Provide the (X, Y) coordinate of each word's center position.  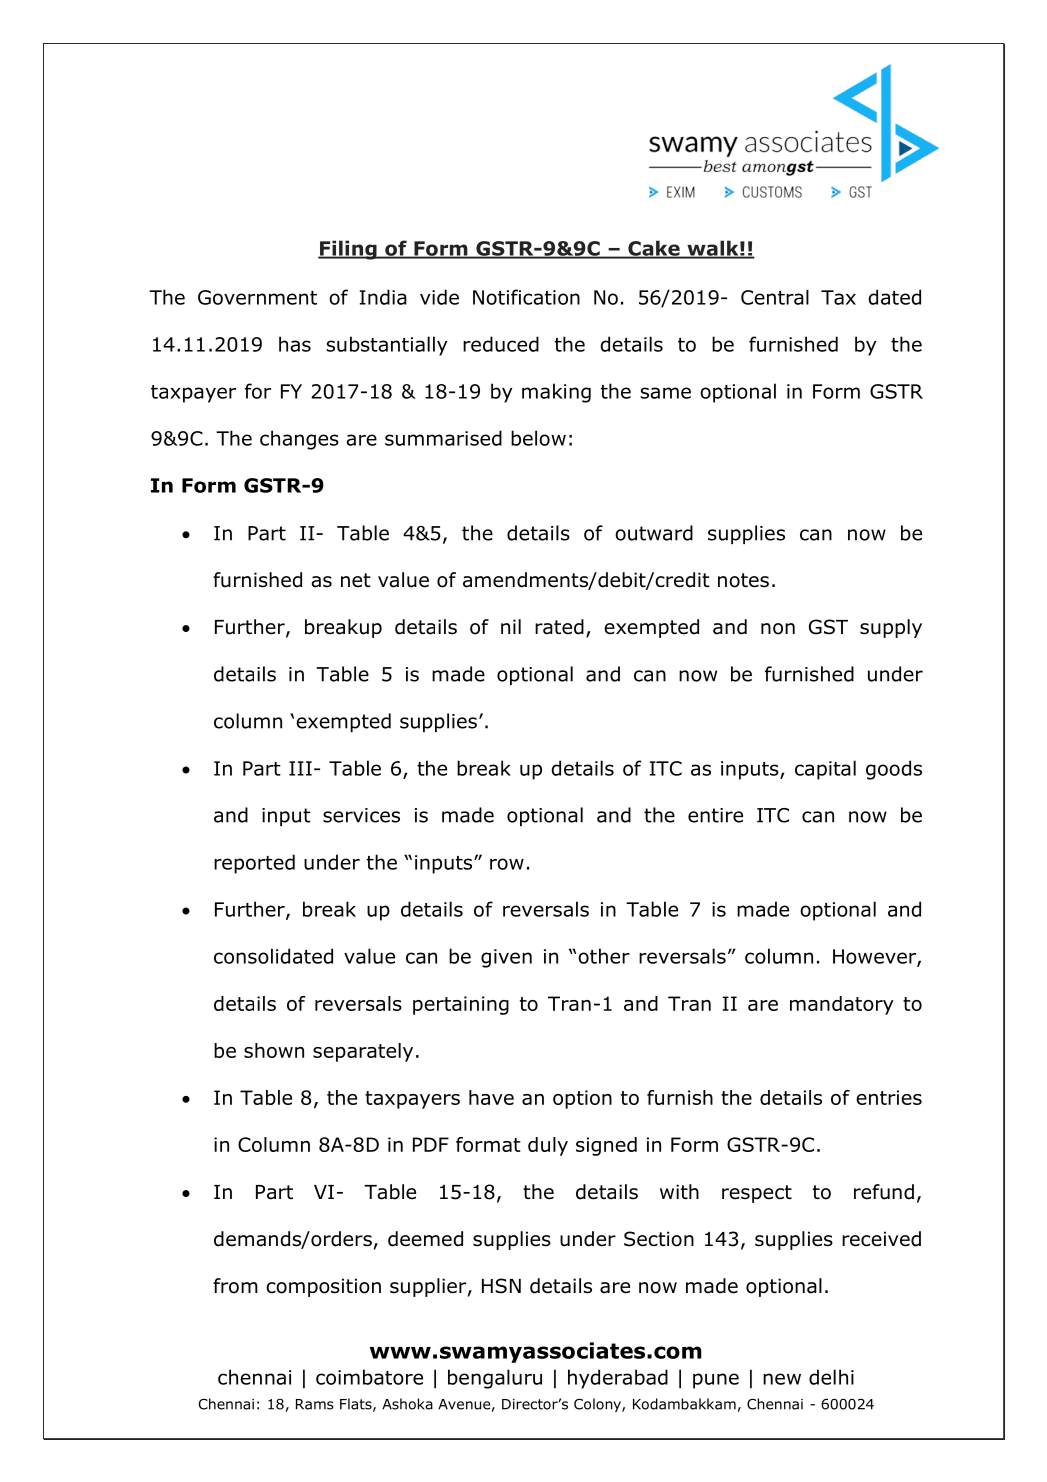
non (778, 629)
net (356, 580)
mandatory (842, 1005)
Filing (348, 250)
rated (559, 627)
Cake (654, 249)
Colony (598, 1405)
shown (274, 1050)
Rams (315, 1404)
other (604, 956)
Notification (526, 297)
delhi (831, 1377)
